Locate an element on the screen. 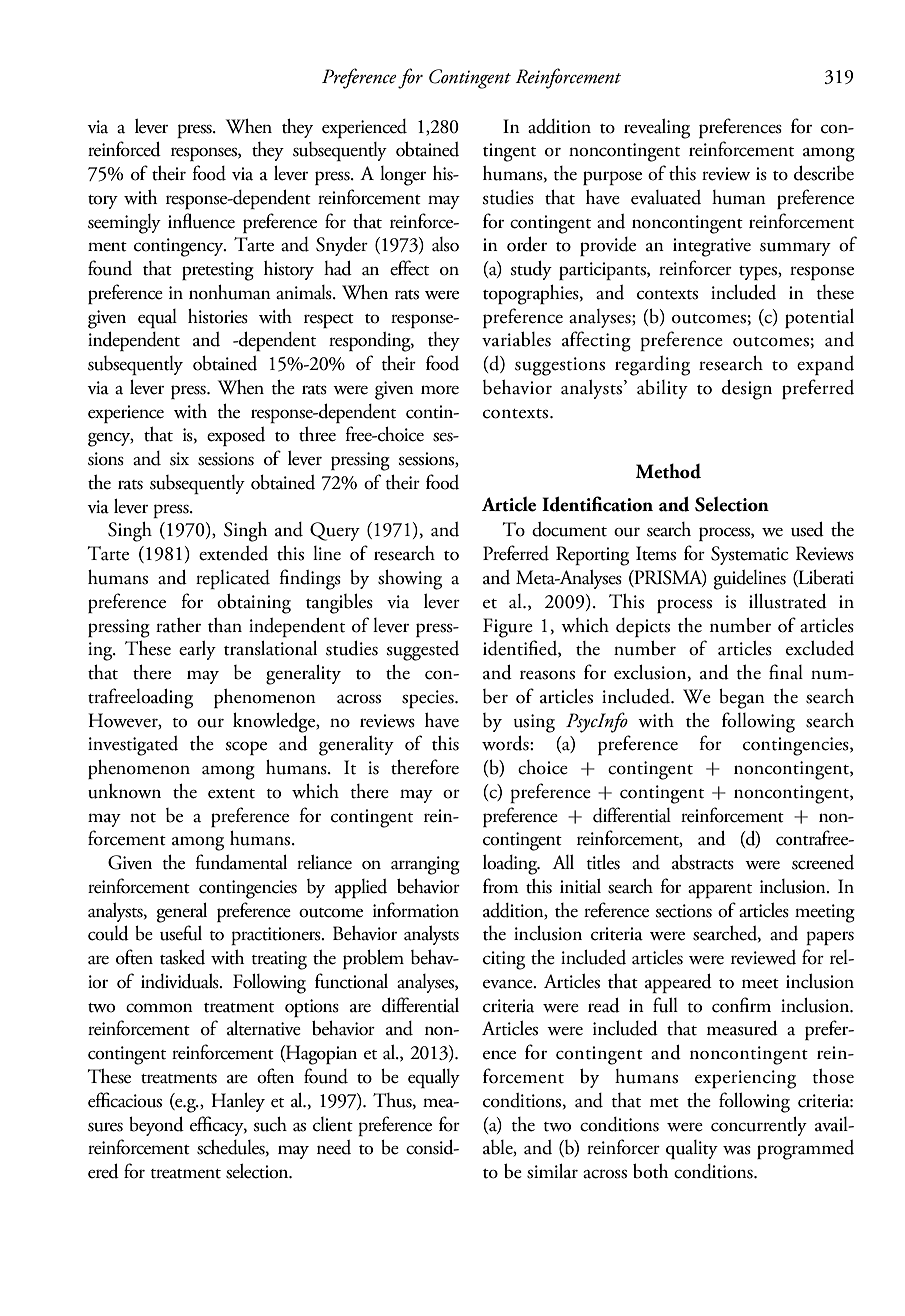 This screenshot has height=1316, width=905. describe is located at coordinates (824, 173).
